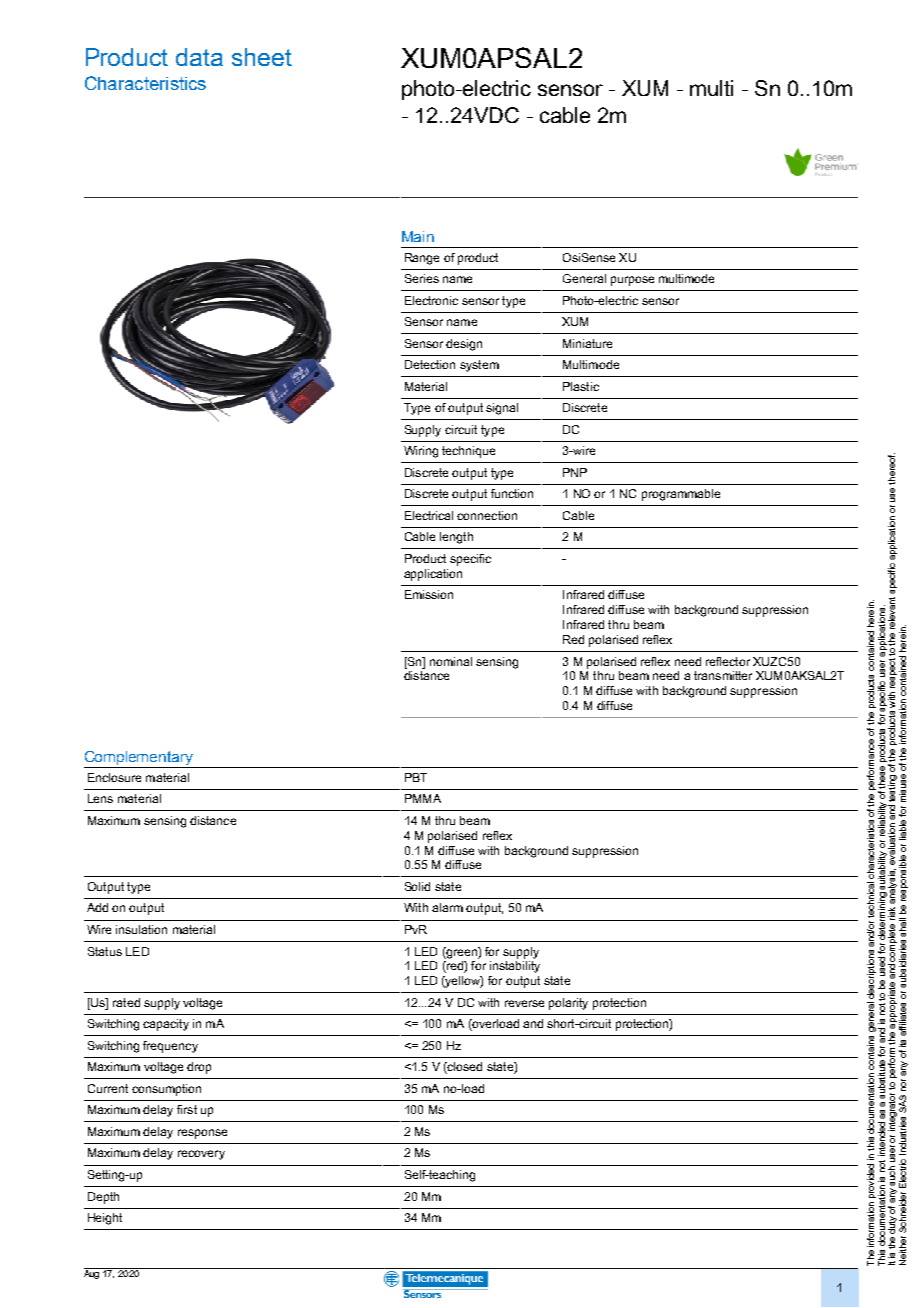 The width and height of the screenshot is (924, 1308). Describe the element at coordinates (418, 236) in the screenshot. I see `Main` at that location.
